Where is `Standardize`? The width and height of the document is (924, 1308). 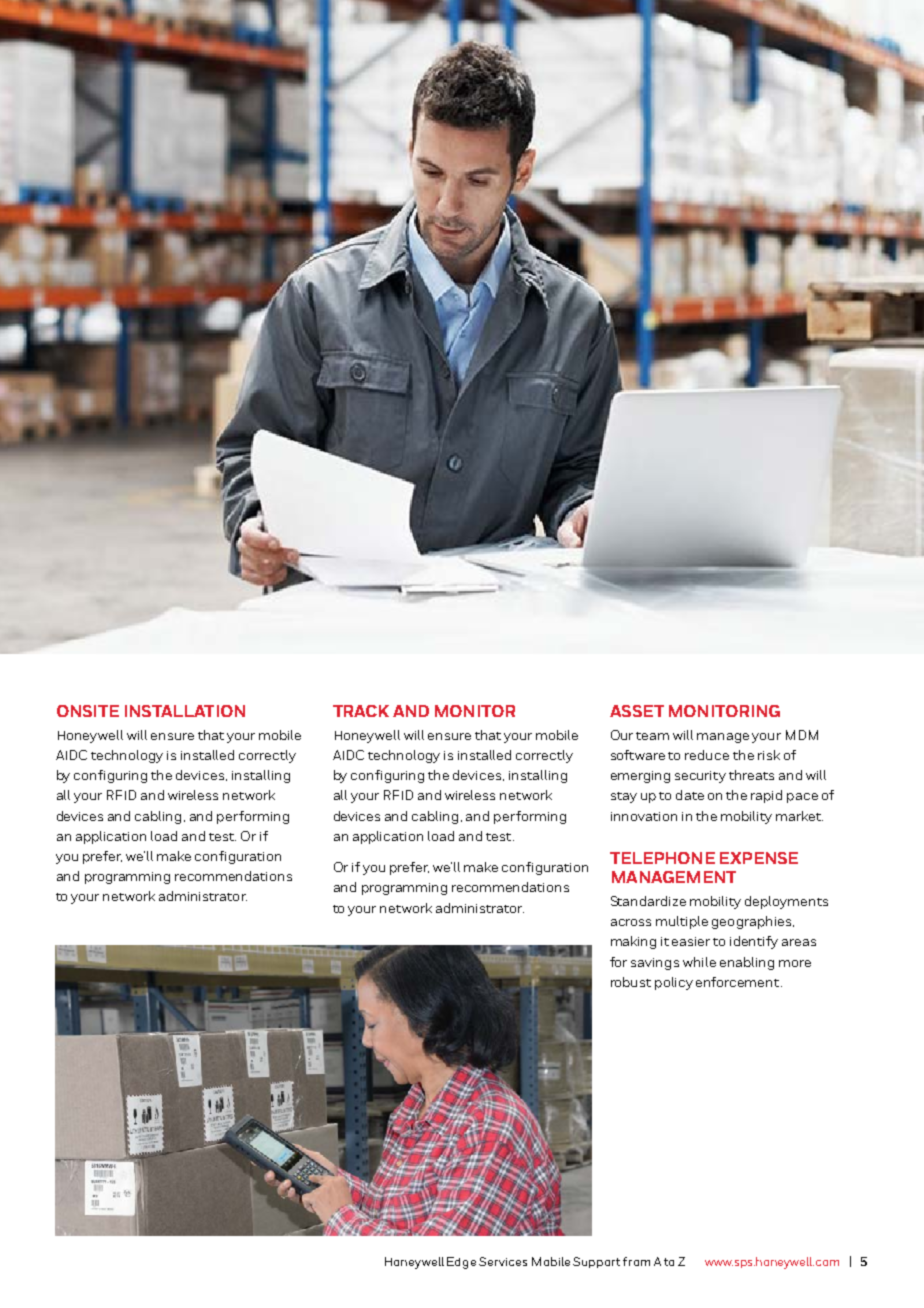 Standardize is located at coordinates (648, 901).
